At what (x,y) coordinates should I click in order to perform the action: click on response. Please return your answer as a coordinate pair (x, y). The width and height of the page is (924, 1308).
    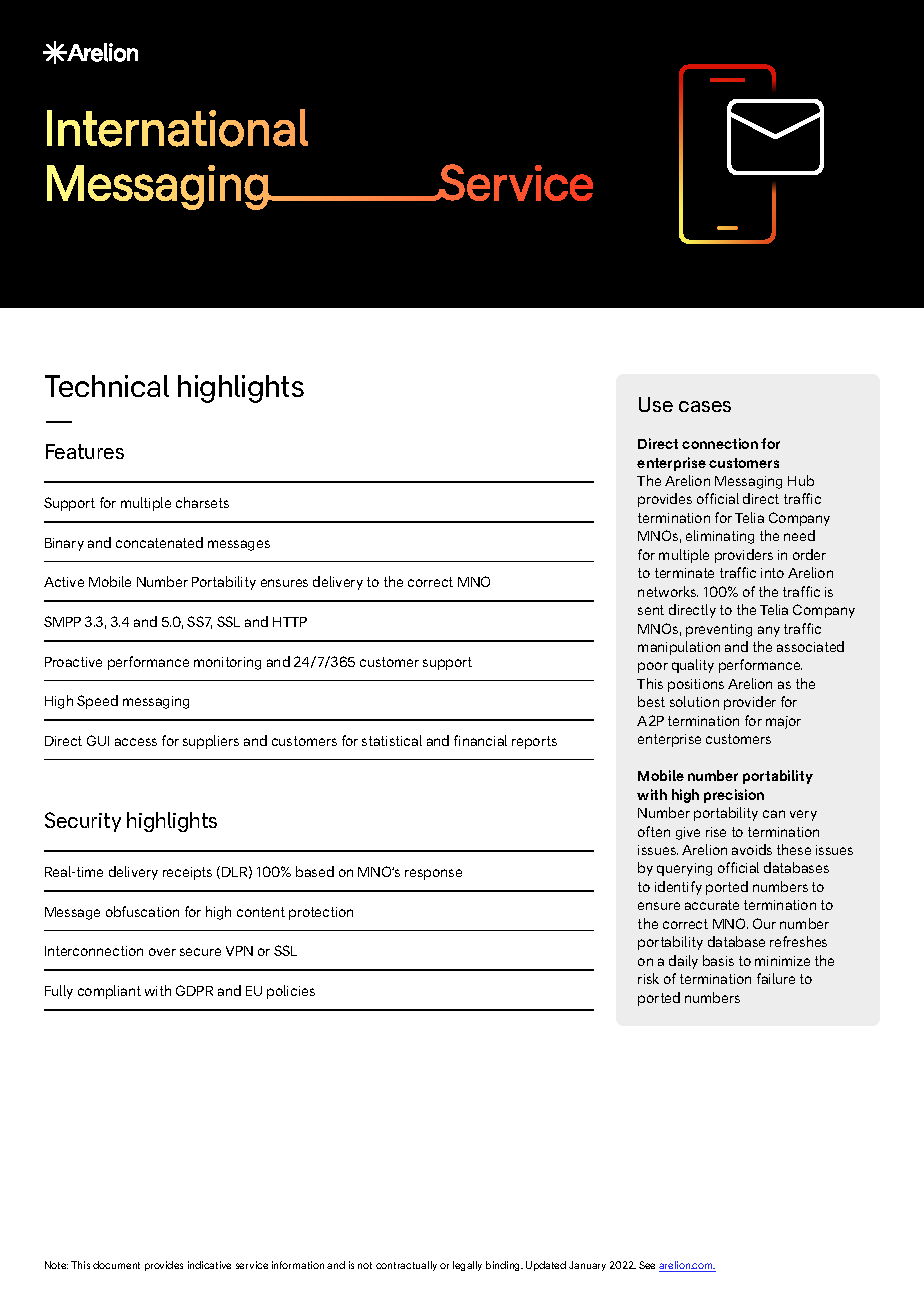
    Looking at the image, I should click on (433, 874).
